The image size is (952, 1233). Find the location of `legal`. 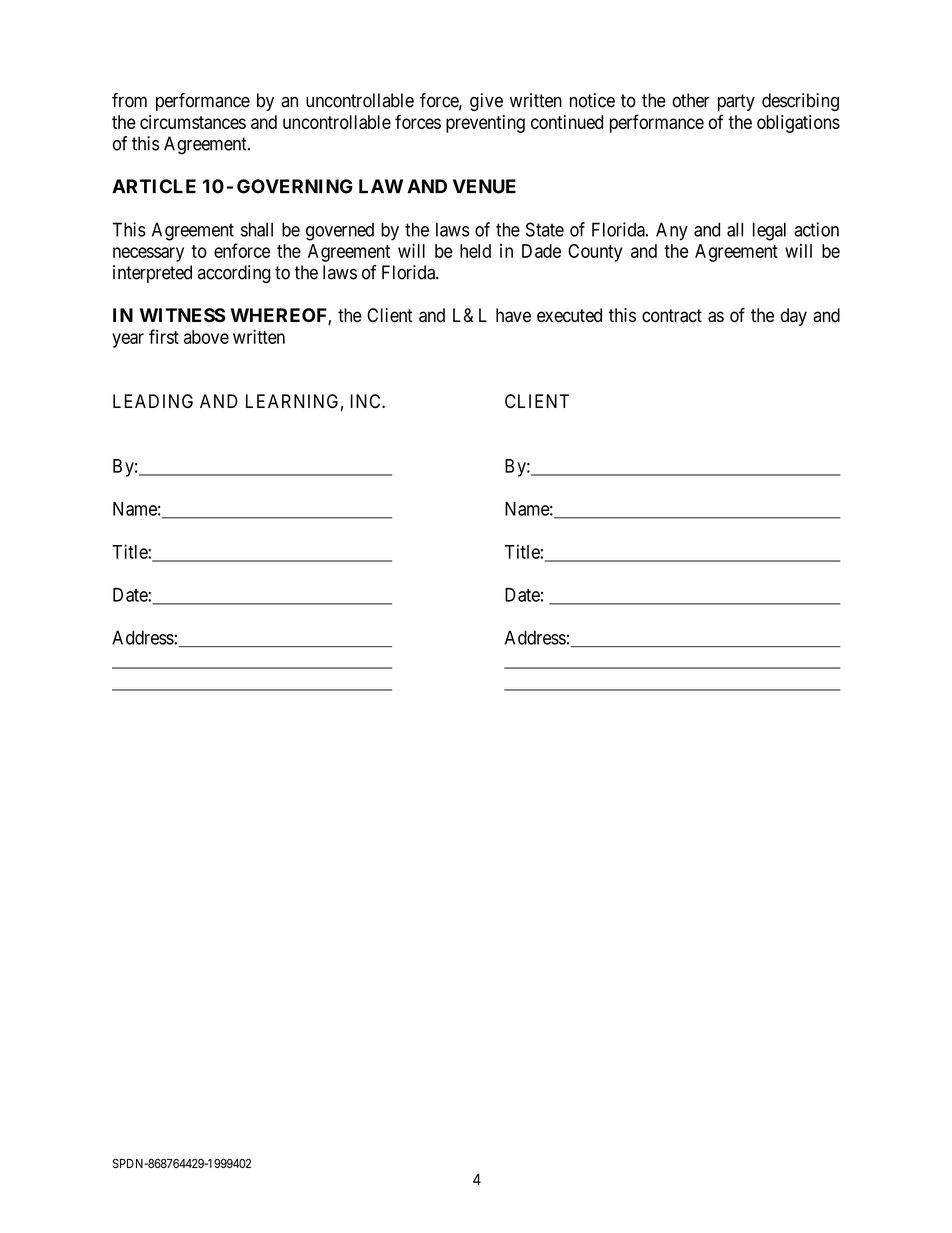

legal is located at coordinates (769, 231).
